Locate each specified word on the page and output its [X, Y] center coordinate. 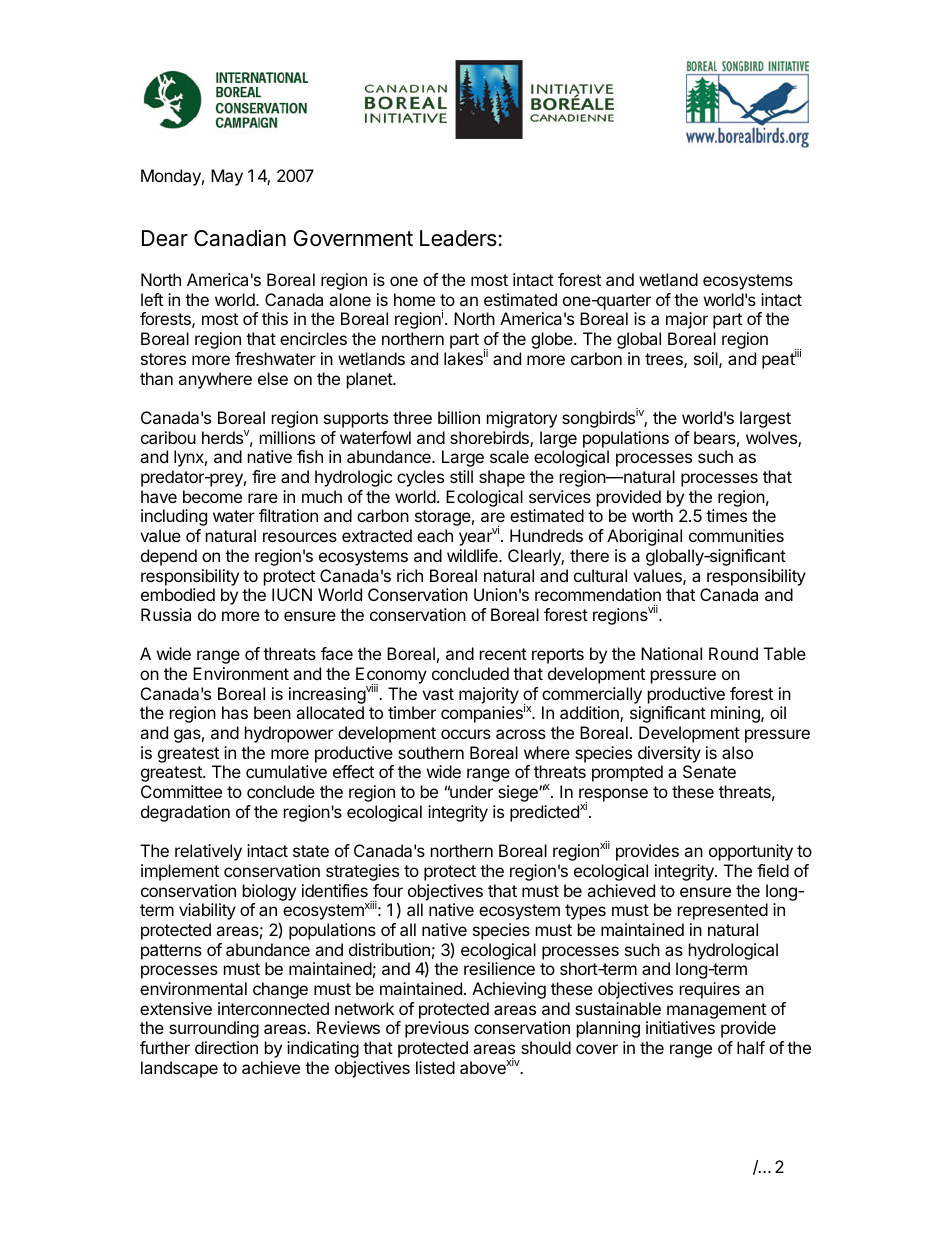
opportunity [751, 852]
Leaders [458, 238]
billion [459, 417]
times [726, 515]
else [273, 378]
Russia [166, 614]
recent [503, 654]
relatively [208, 852]
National [671, 653]
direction [226, 1047]
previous [437, 1029]
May [227, 177]
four [388, 890]
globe [553, 340]
